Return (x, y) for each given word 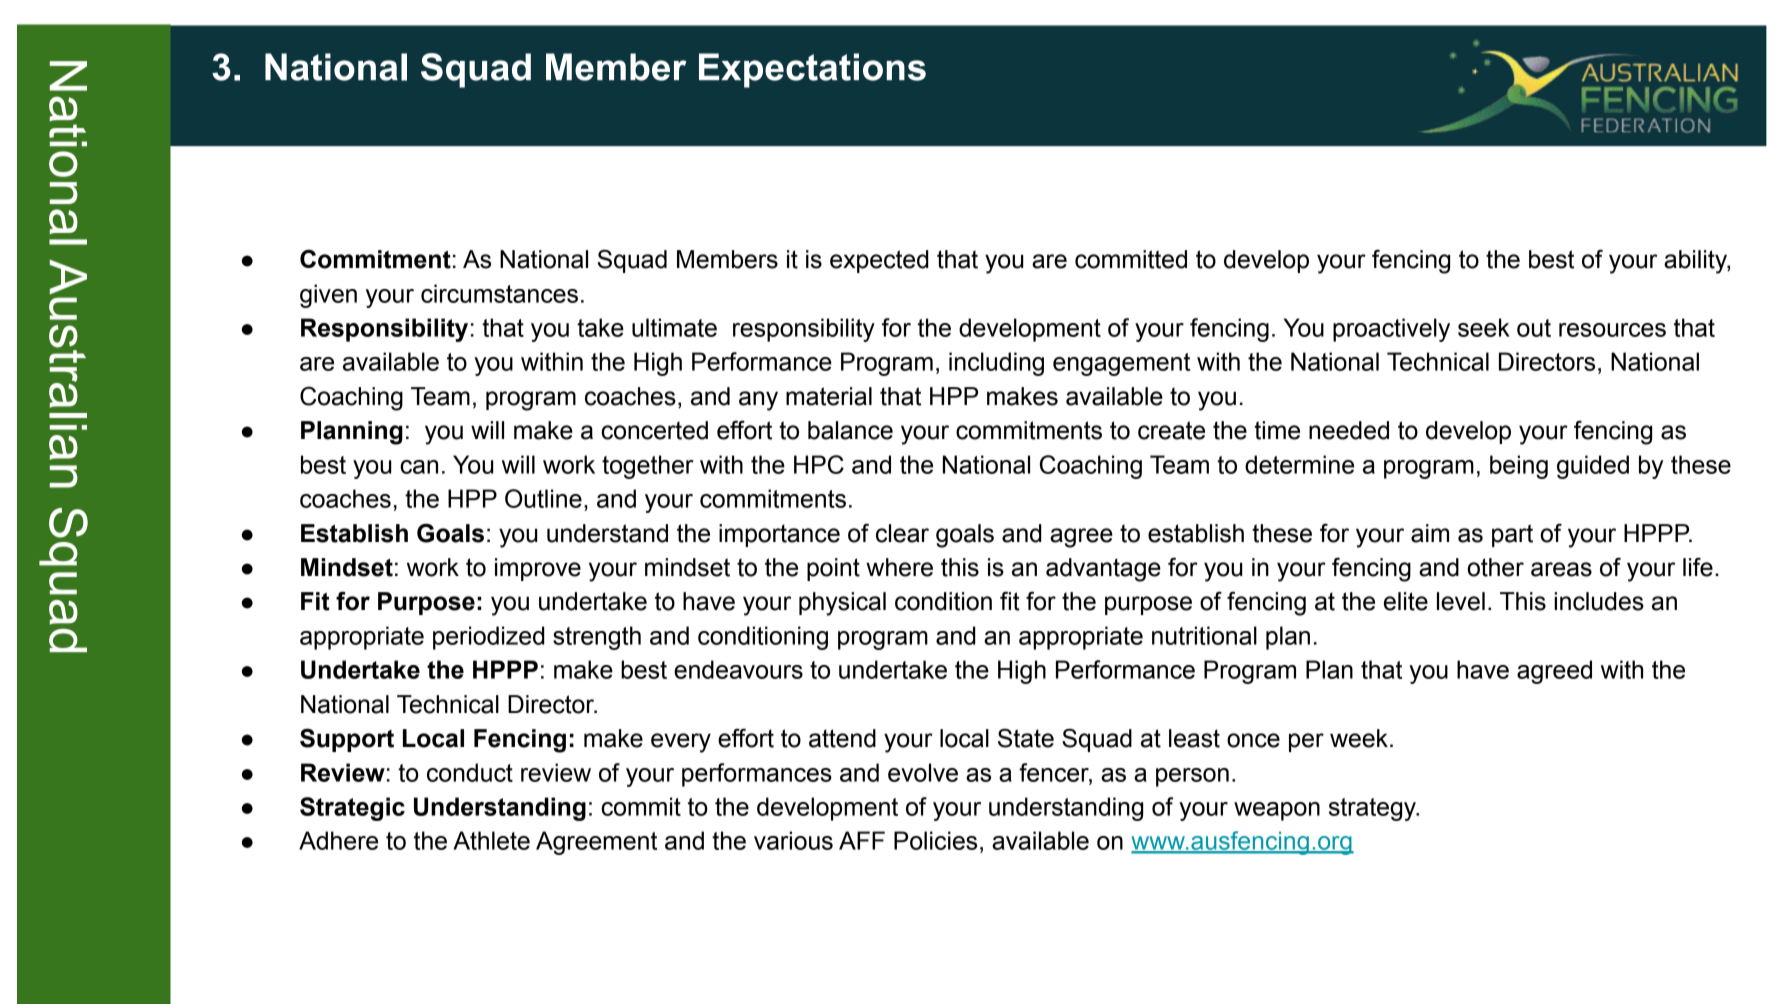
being (1519, 467)
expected (879, 261)
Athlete (491, 840)
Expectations (812, 70)
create (1171, 430)
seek (1484, 327)
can (419, 467)
